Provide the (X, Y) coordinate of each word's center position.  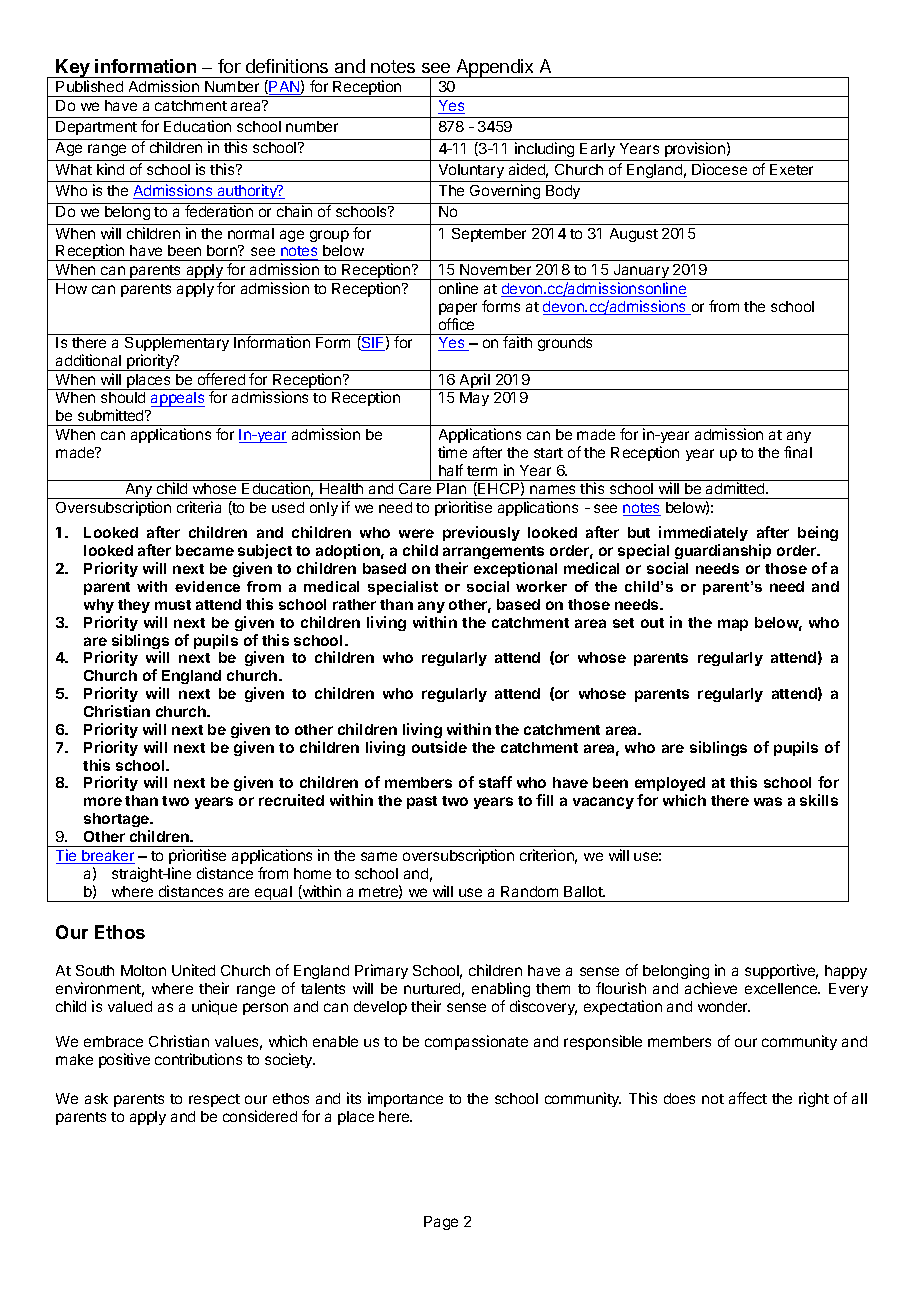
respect (214, 1100)
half (451, 470)
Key (73, 68)
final (798, 452)
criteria (199, 507)
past (422, 802)
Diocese (719, 169)
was (768, 801)
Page (441, 1223)
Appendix (495, 68)
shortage (117, 822)
